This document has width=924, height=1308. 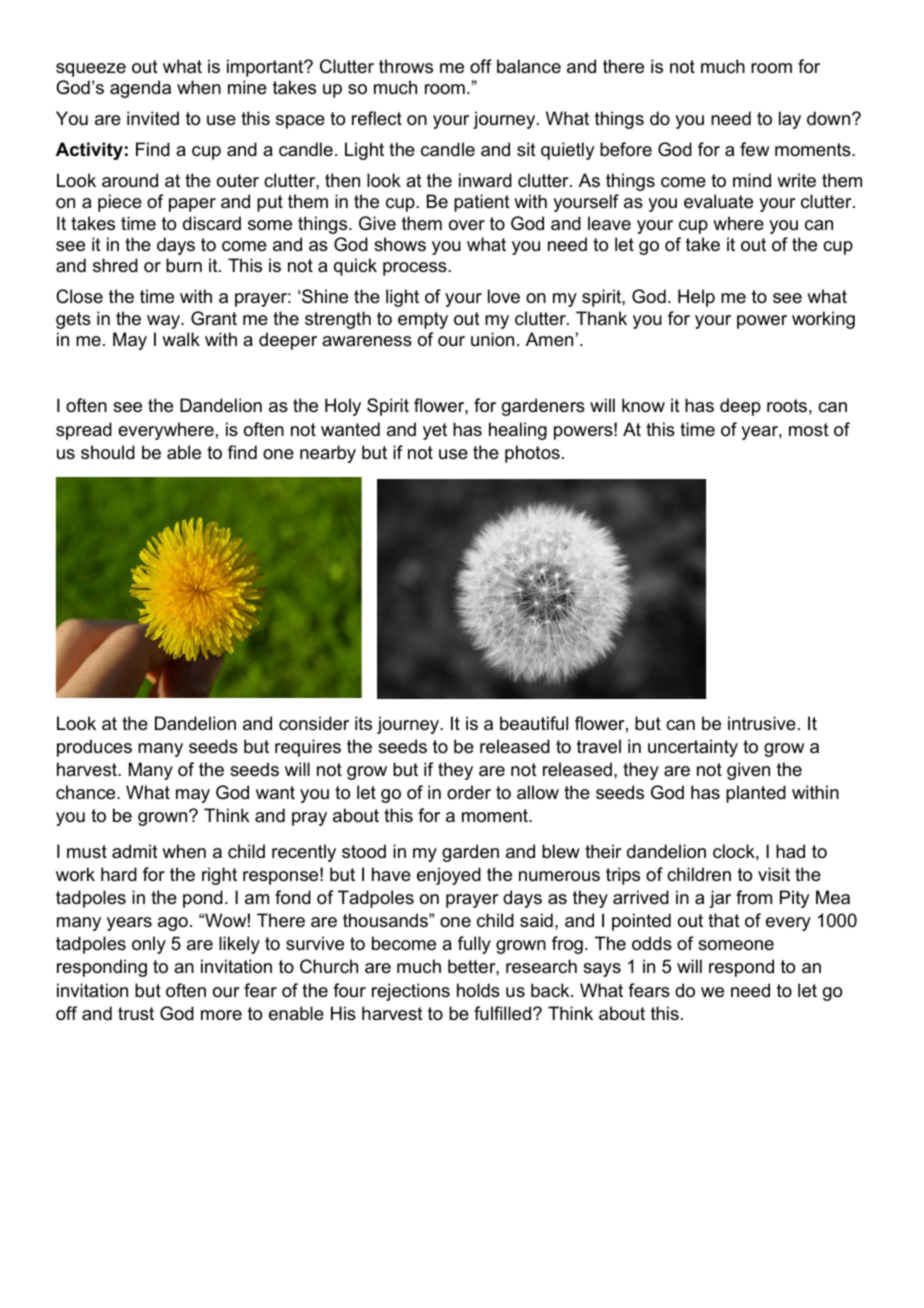 What do you see at coordinates (136, 1014) in the document?
I see `trust` at bounding box center [136, 1014].
